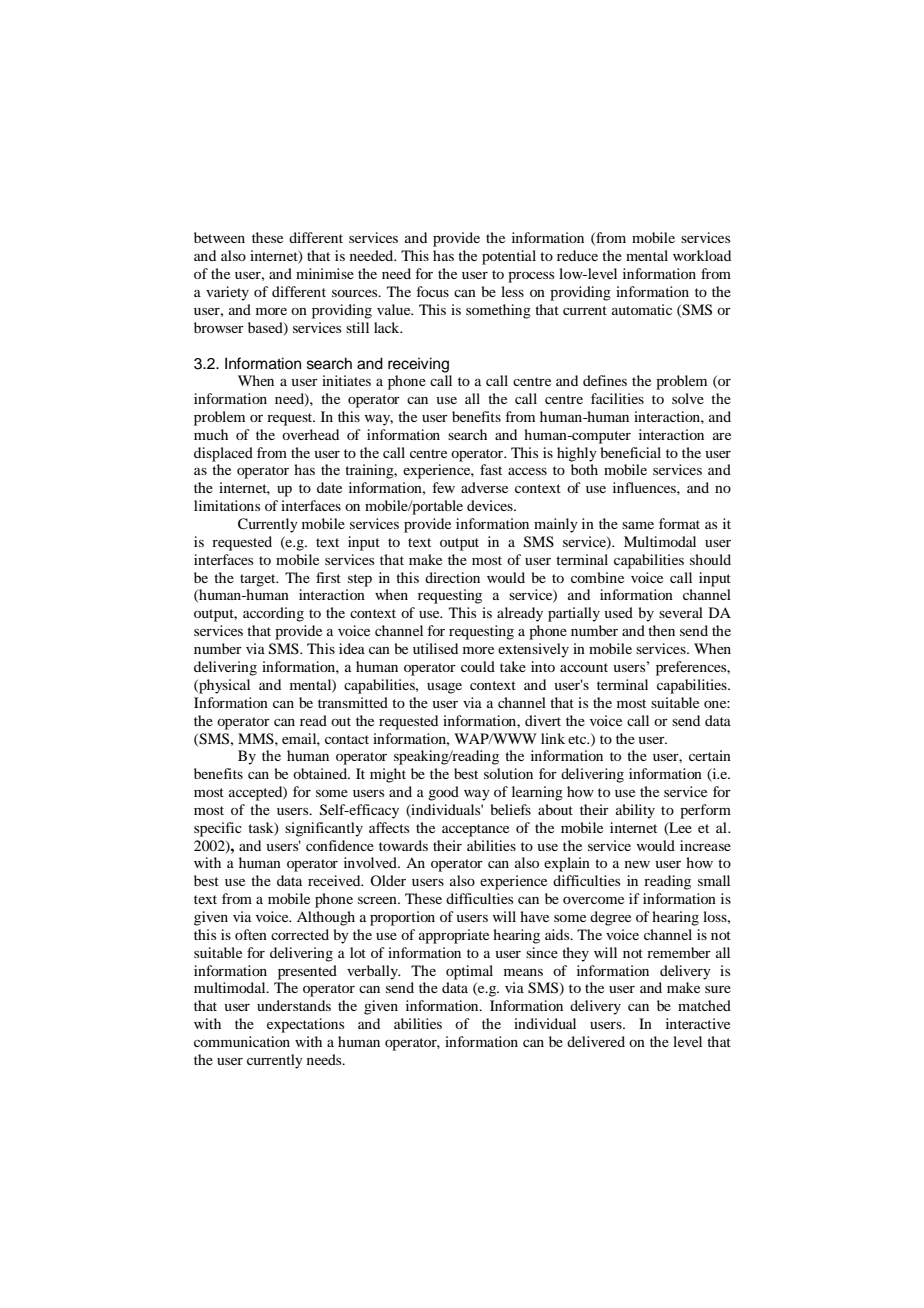 This image has height=1308, width=924. What do you see at coordinates (325, 273) in the image?
I see `minimise` at bounding box center [325, 273].
